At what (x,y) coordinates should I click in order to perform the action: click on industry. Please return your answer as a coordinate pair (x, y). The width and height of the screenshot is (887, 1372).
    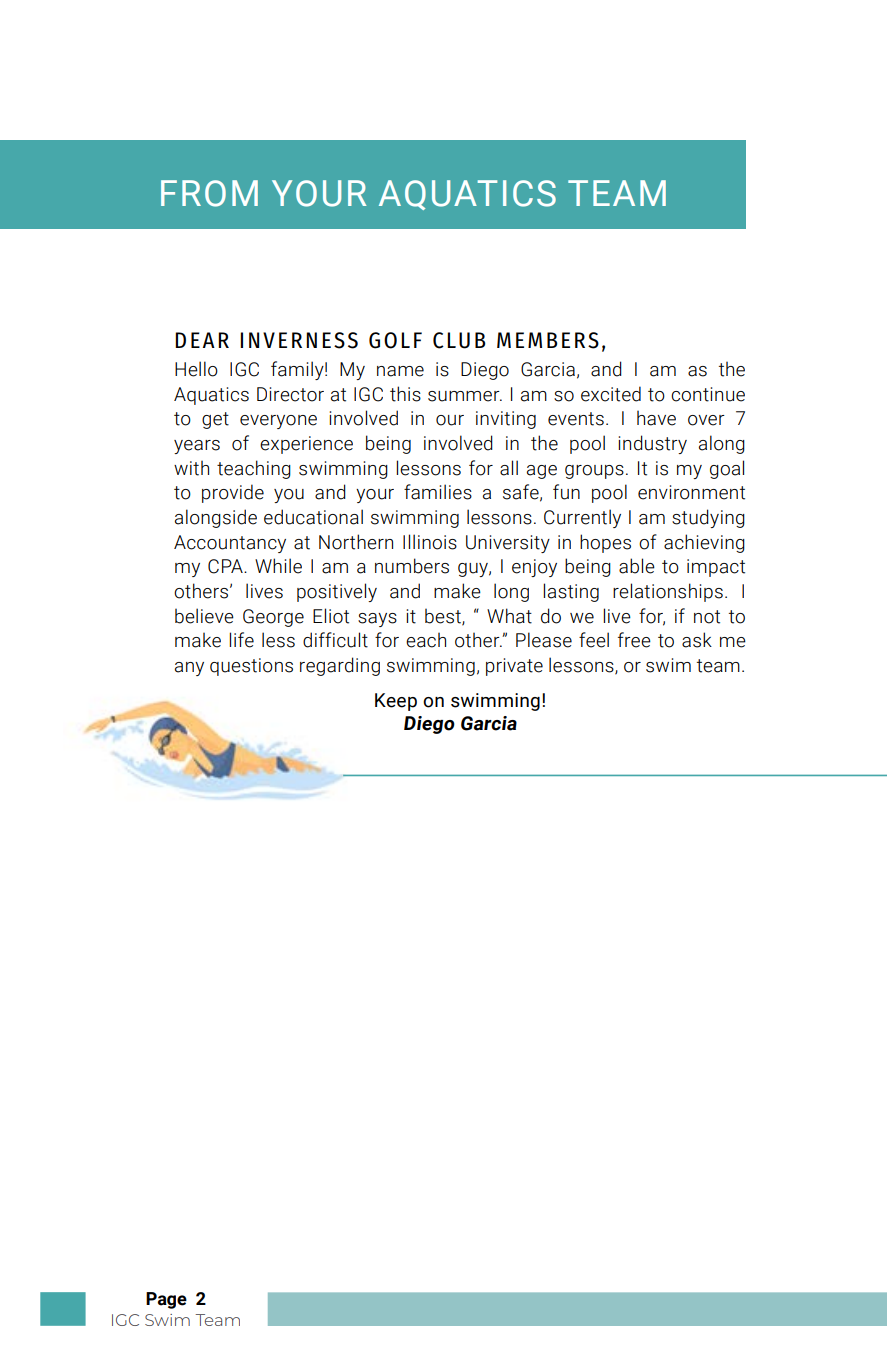
    Looking at the image, I should click on (652, 444).
